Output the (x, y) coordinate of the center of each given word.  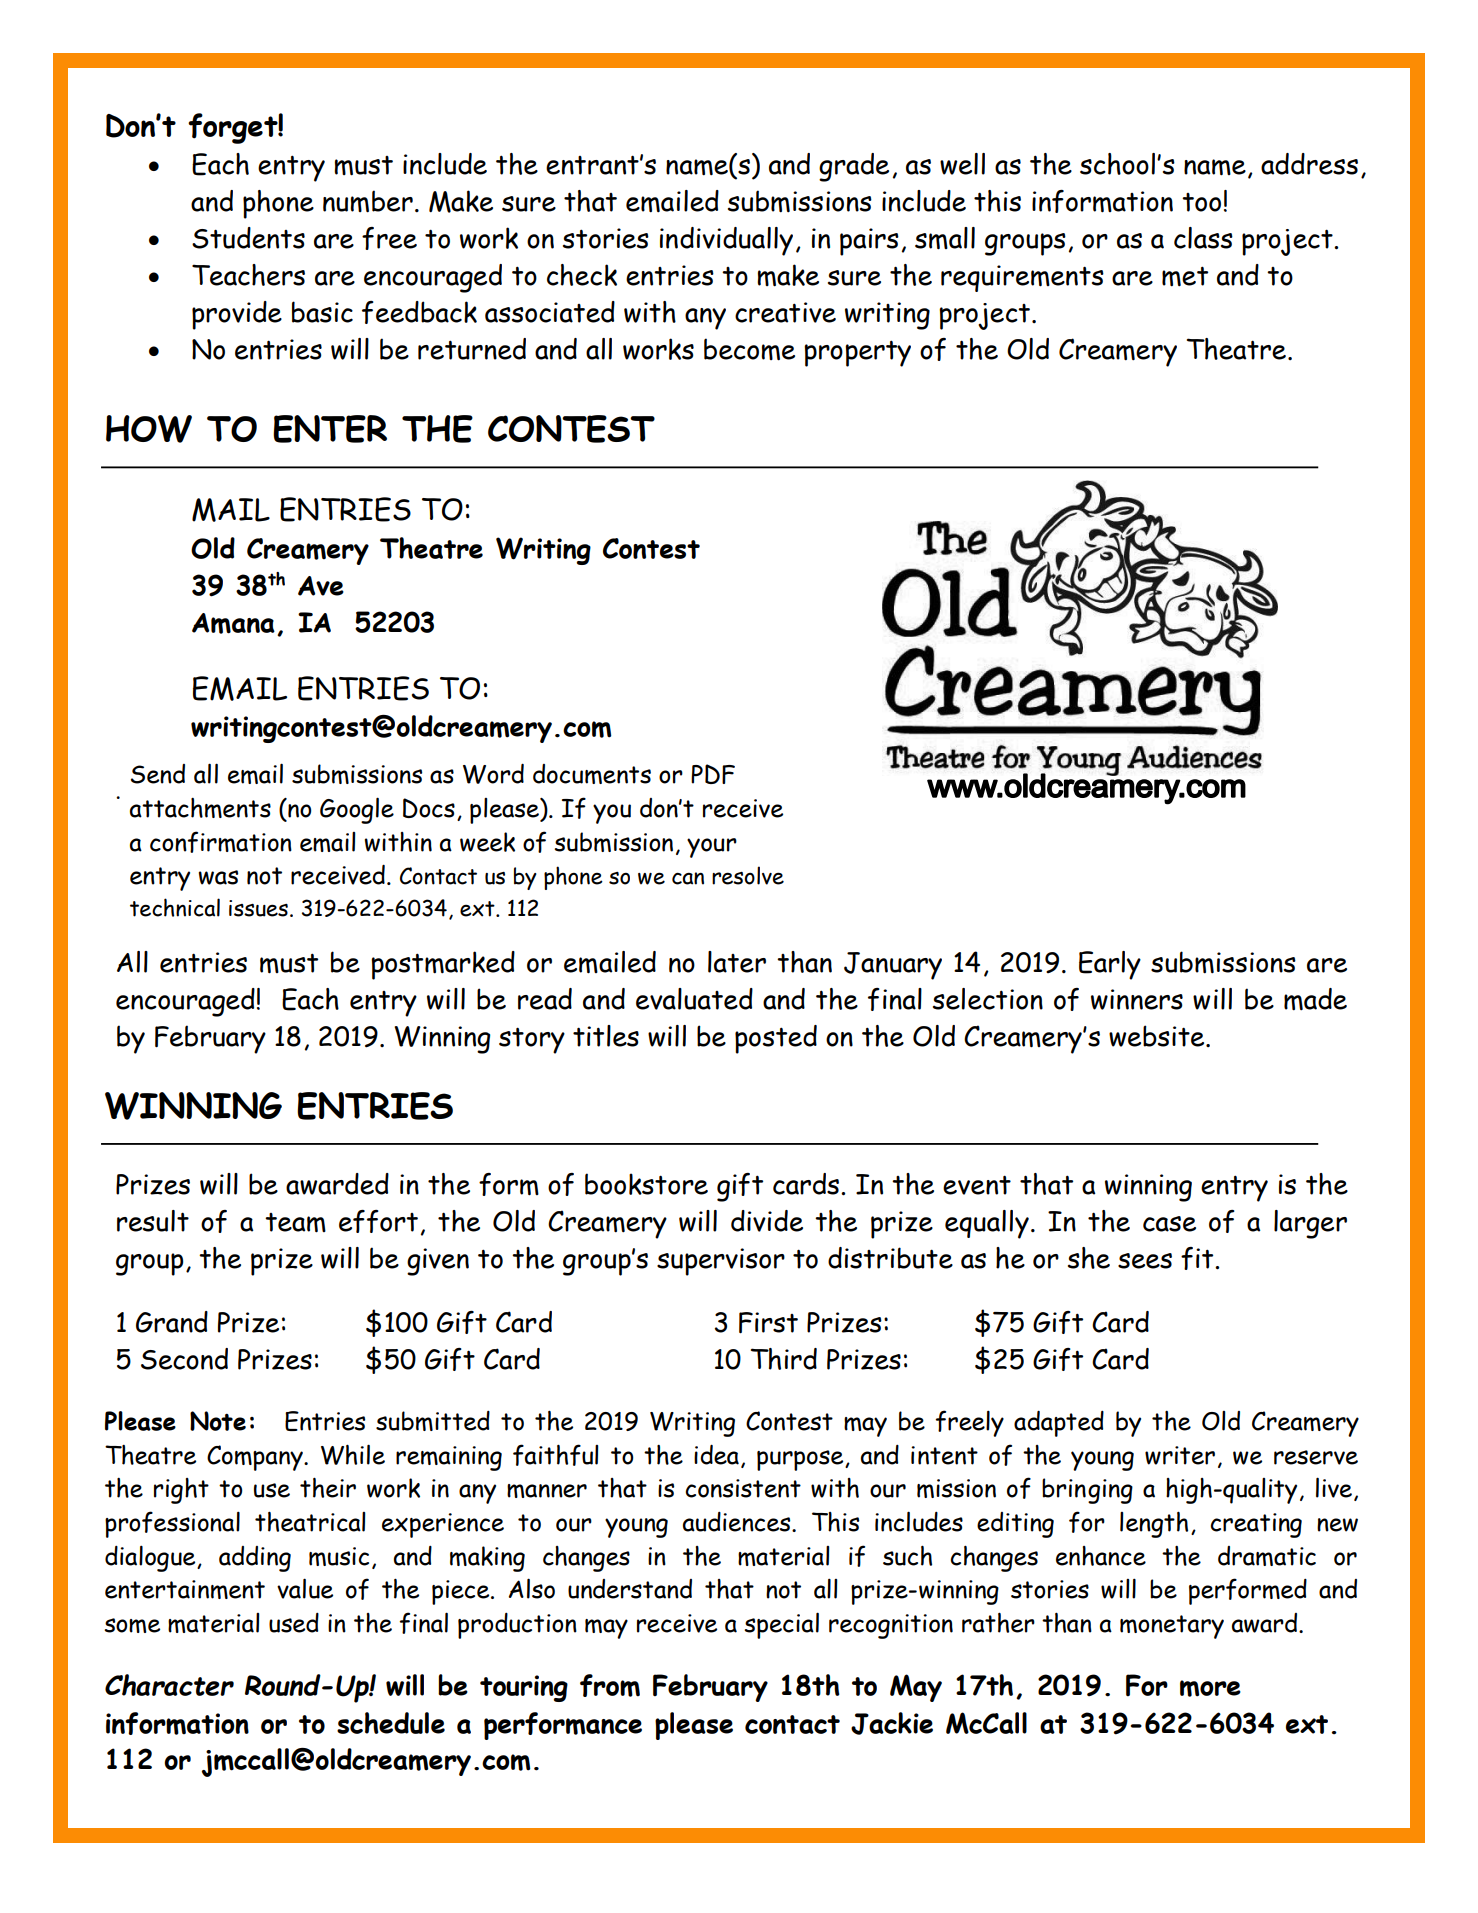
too (1201, 202)
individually (726, 241)
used (294, 1623)
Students (248, 238)
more (1210, 1688)
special (781, 1625)
